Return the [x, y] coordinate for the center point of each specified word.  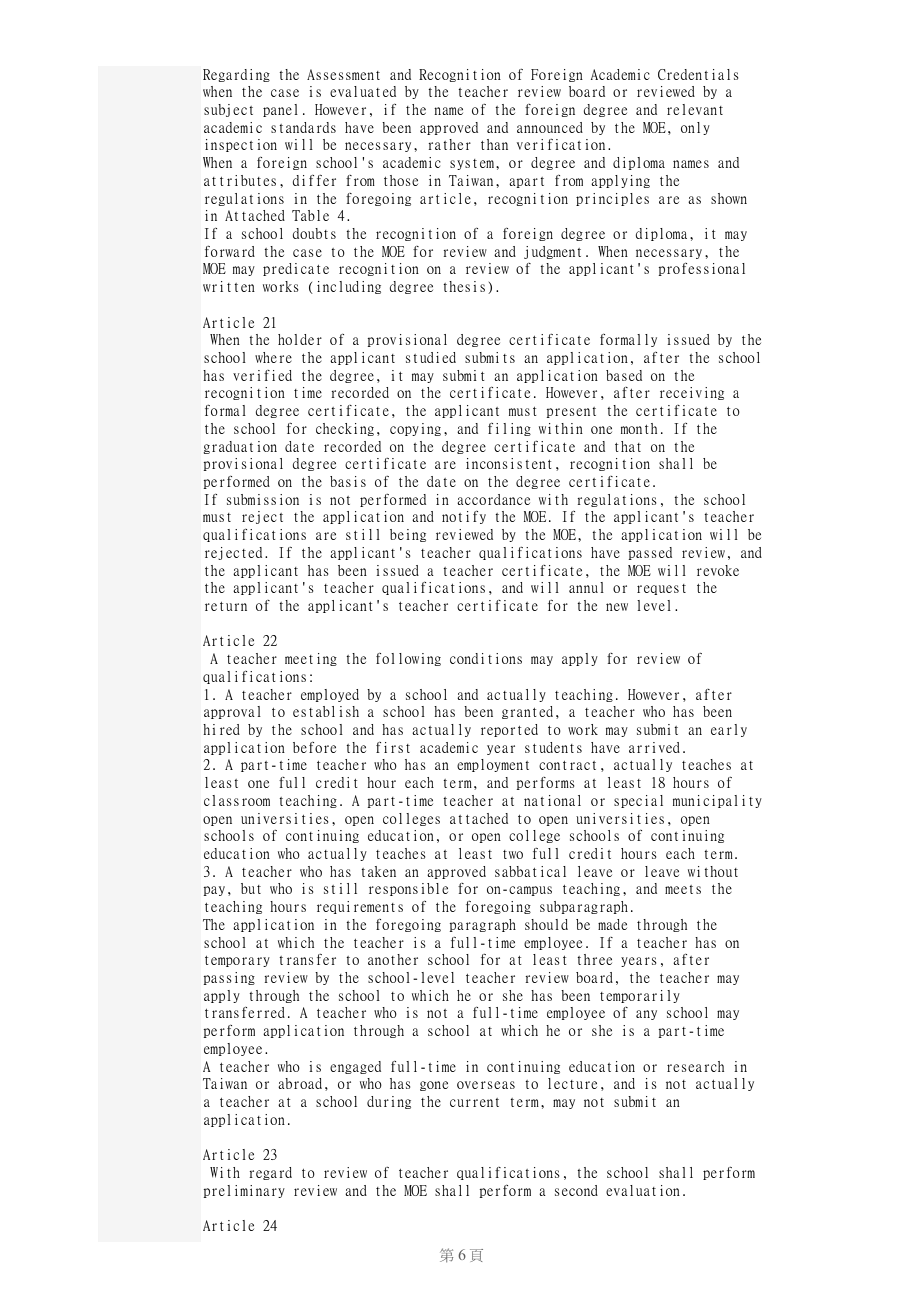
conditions [486, 658]
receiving [692, 393]
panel [280, 110]
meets [683, 889]
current [474, 1102]
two [513, 854]
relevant [695, 109]
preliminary [244, 1191]
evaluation [643, 1190]
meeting [311, 659]
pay [214, 891]
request [661, 589]
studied [431, 357]
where [273, 357]
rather [449, 144]
